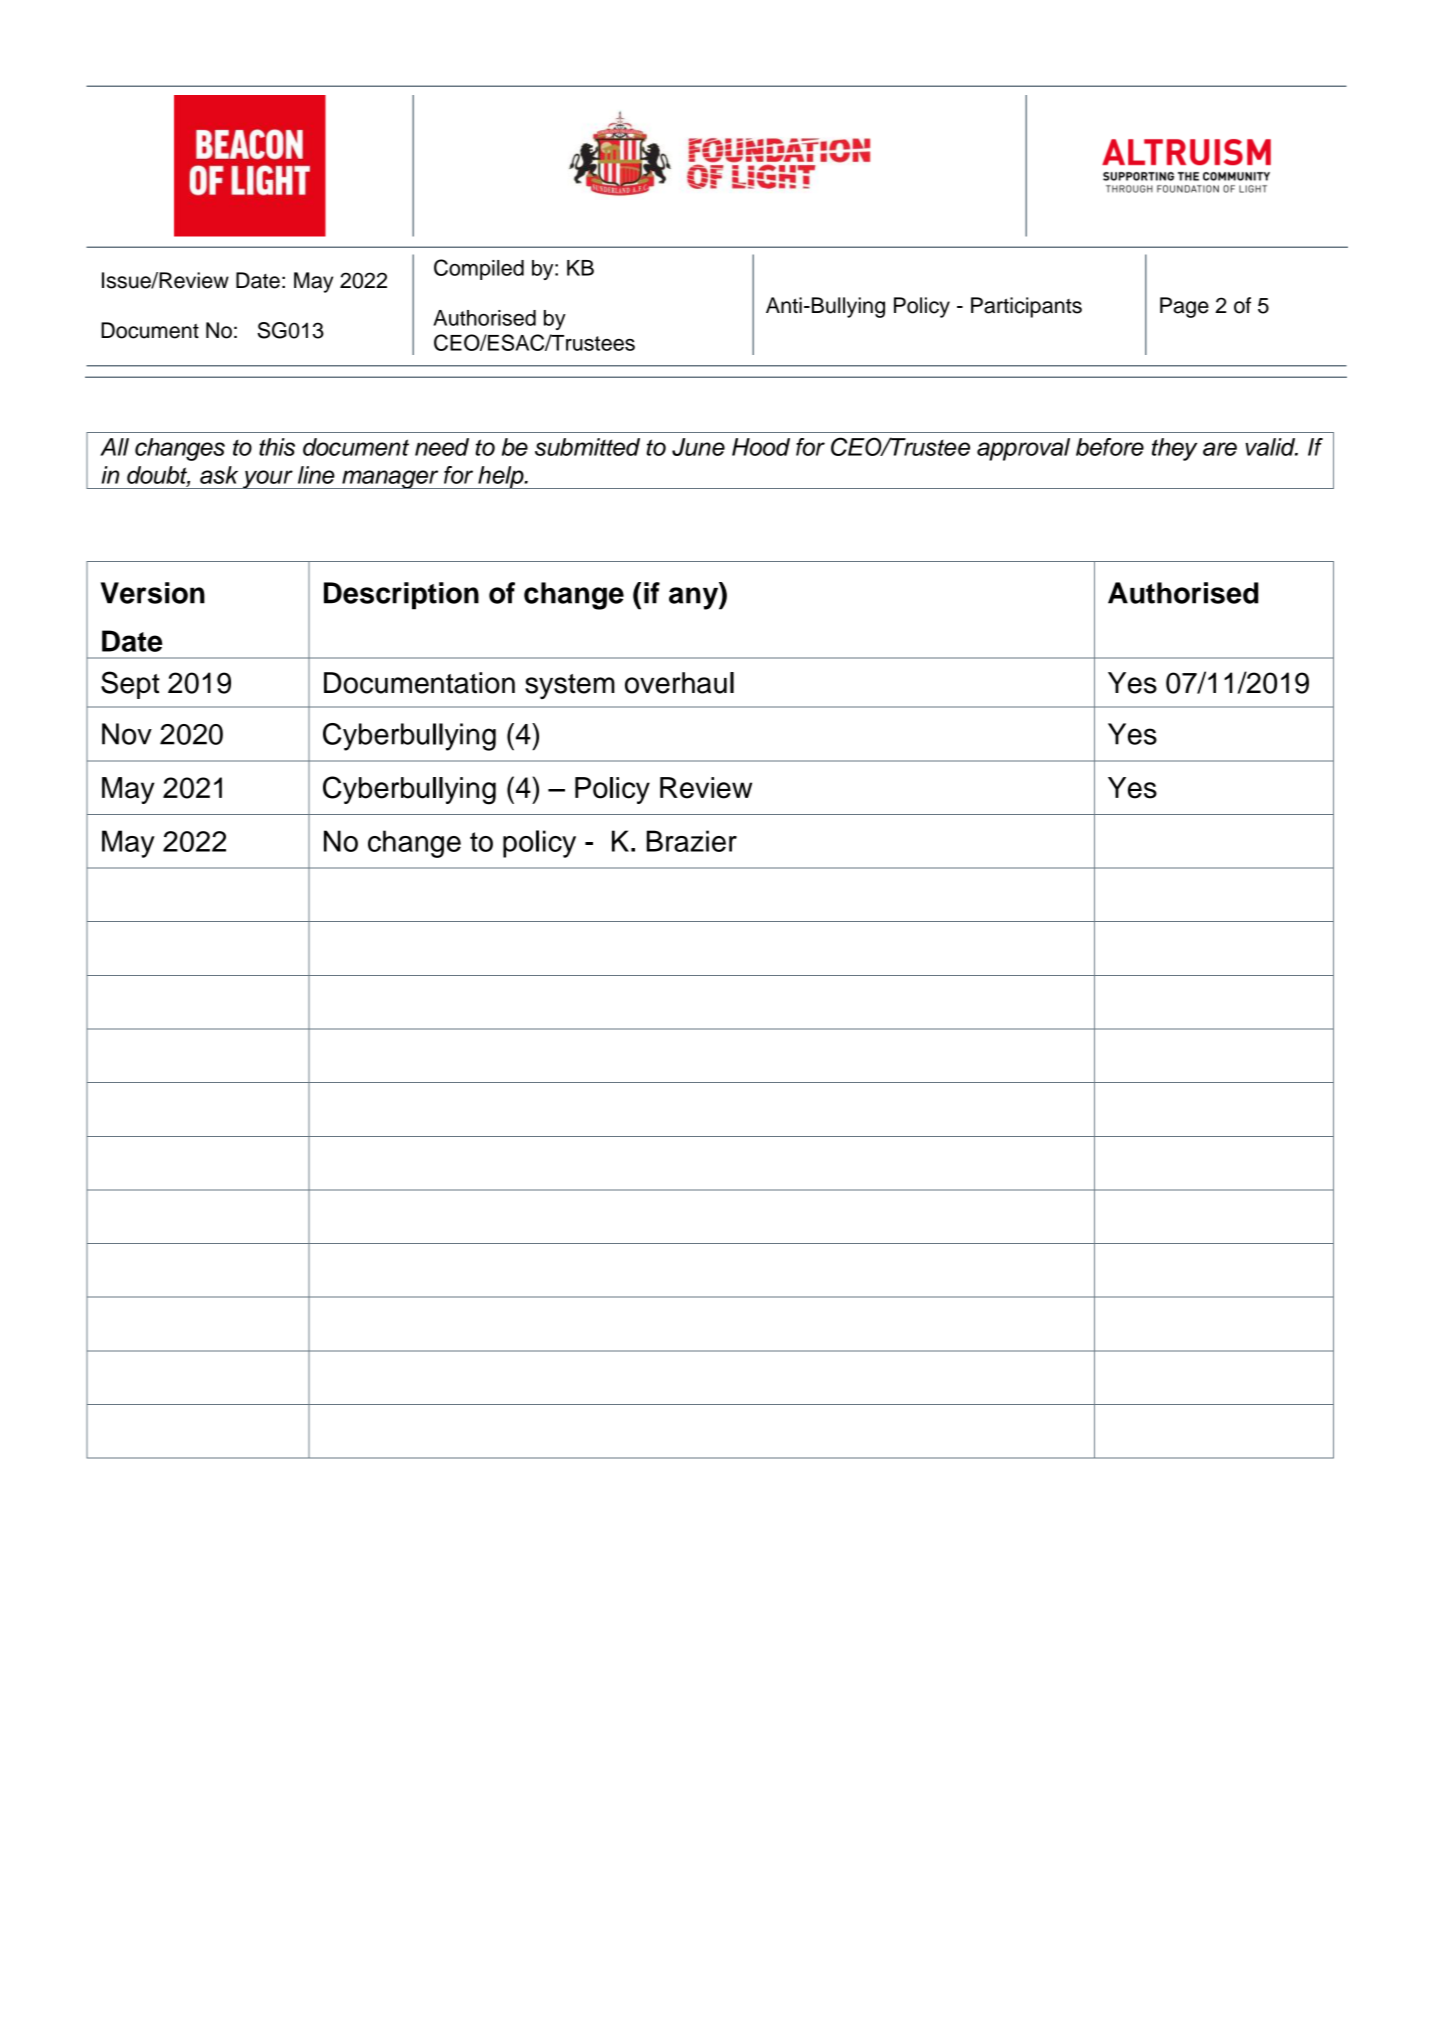  I want to click on June, so click(698, 447).
